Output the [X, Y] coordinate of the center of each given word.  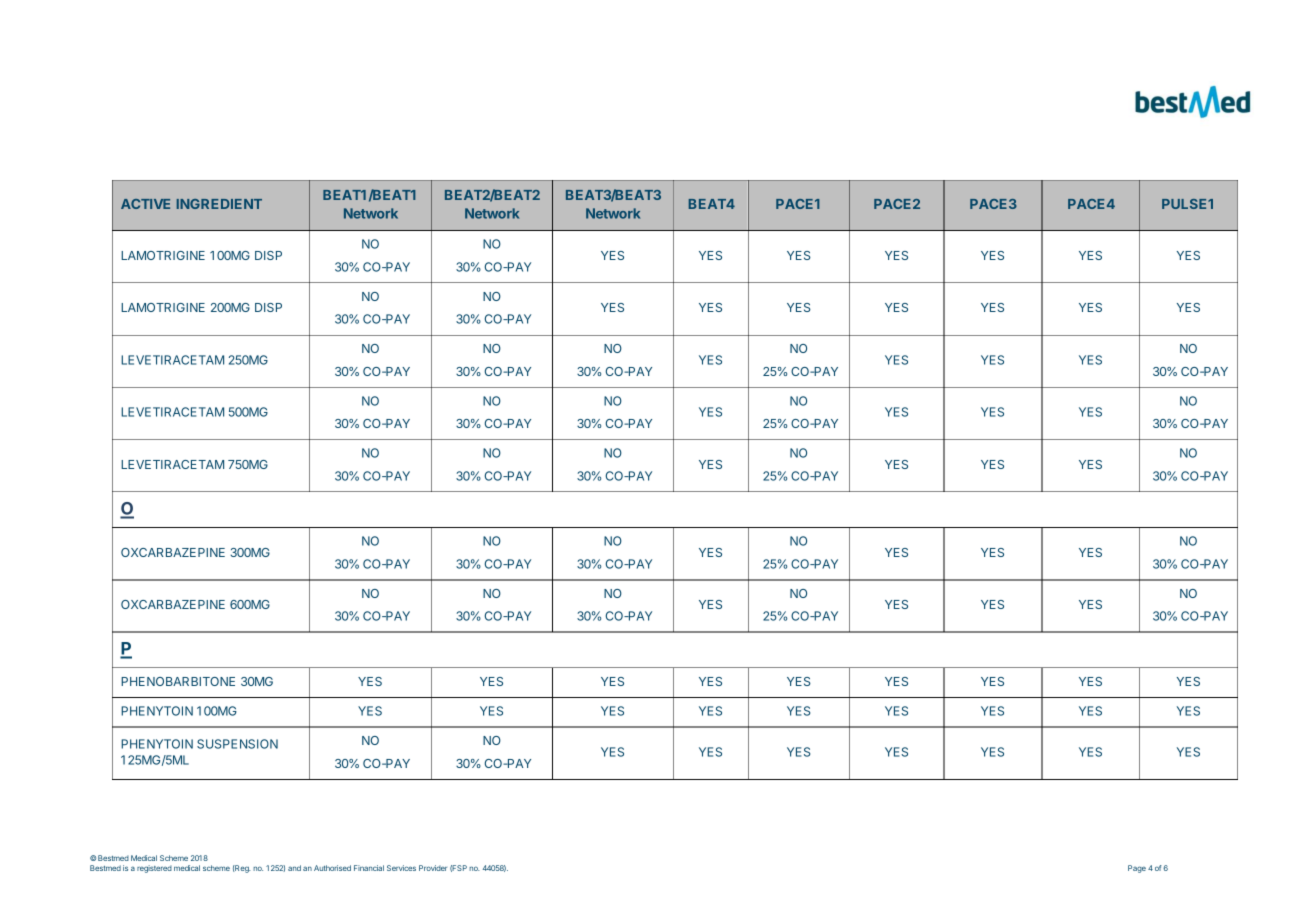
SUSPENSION [237, 744]
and [294, 868]
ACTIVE [145, 204]
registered [154, 869]
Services [401, 868]
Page [1137, 869]
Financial [369, 868]
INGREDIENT [219, 204]
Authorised [332, 868]
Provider [433, 868]
